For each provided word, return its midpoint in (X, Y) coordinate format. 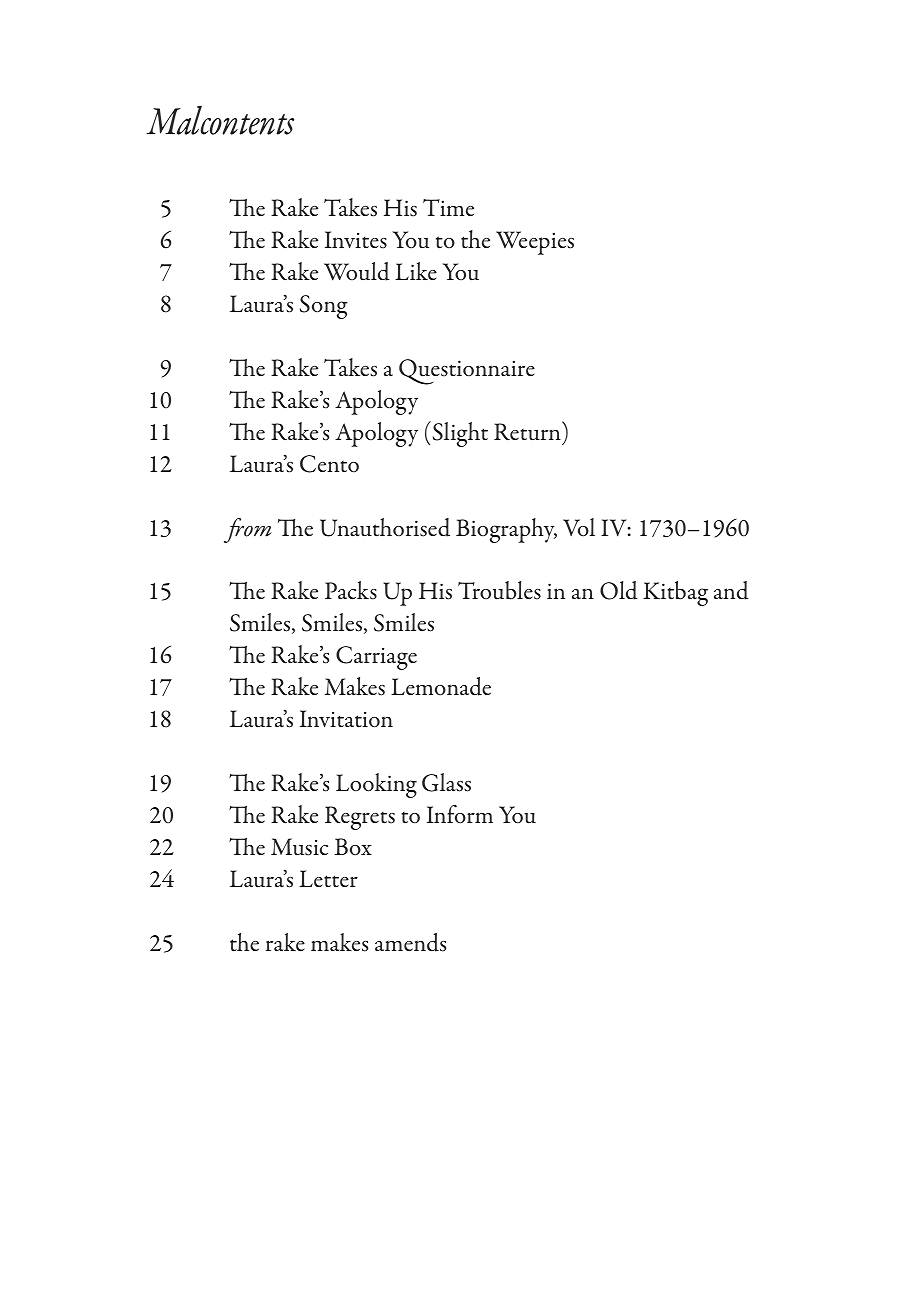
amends (410, 942)
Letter (328, 878)
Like (416, 271)
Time (448, 207)
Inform (460, 814)
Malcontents (220, 120)
